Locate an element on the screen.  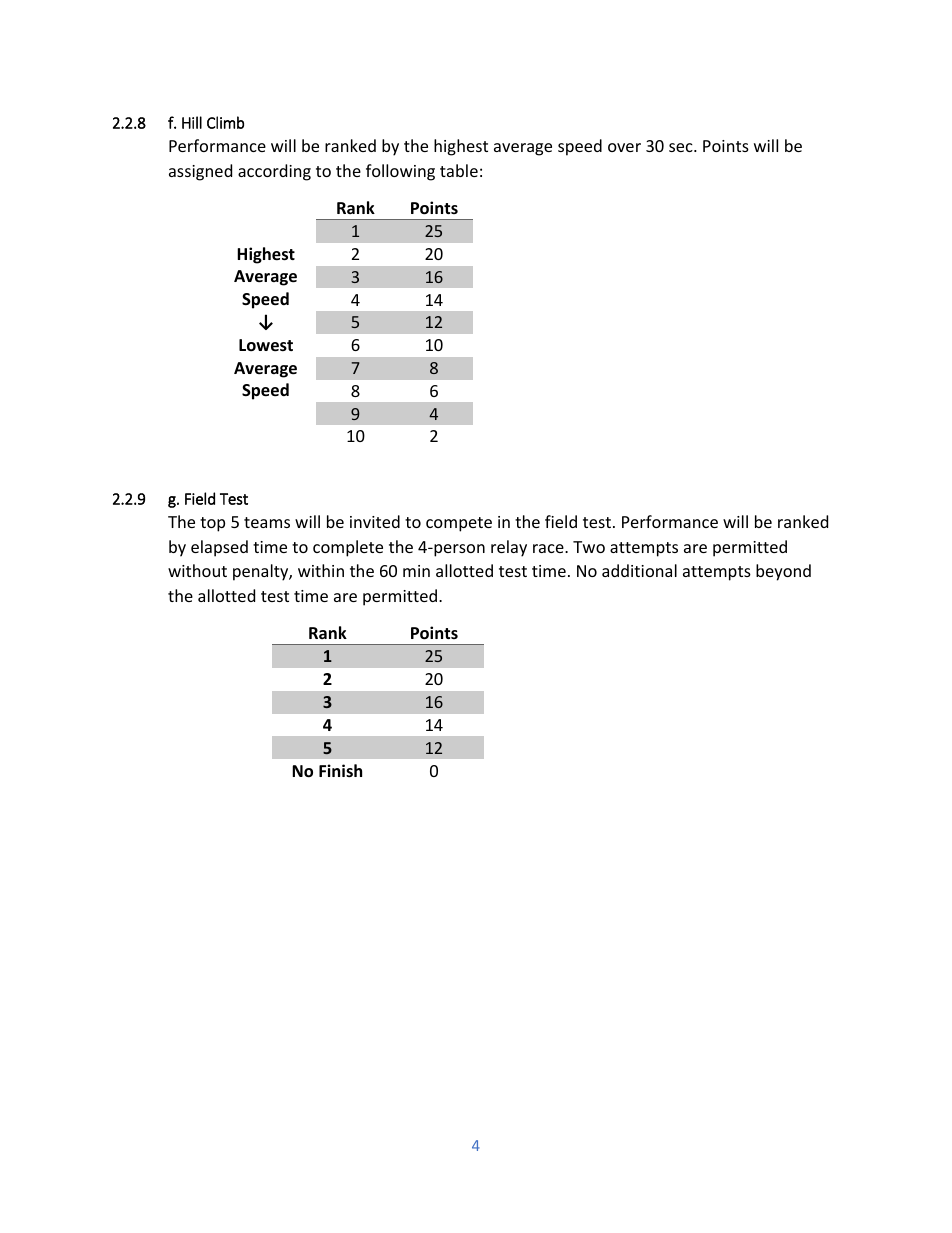
Climb is located at coordinates (225, 122).
